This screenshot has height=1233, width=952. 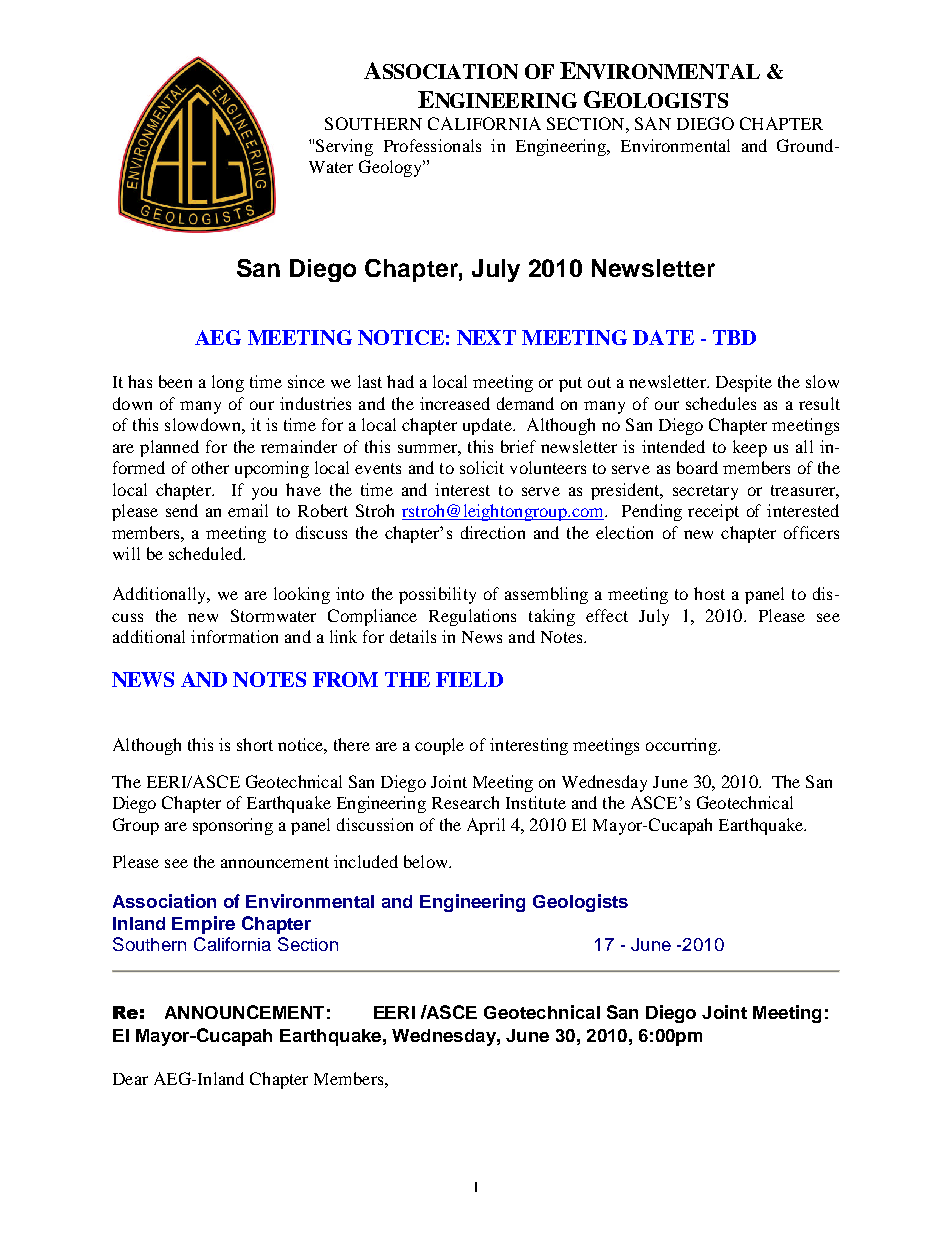 I want to click on April, so click(x=486, y=826).
